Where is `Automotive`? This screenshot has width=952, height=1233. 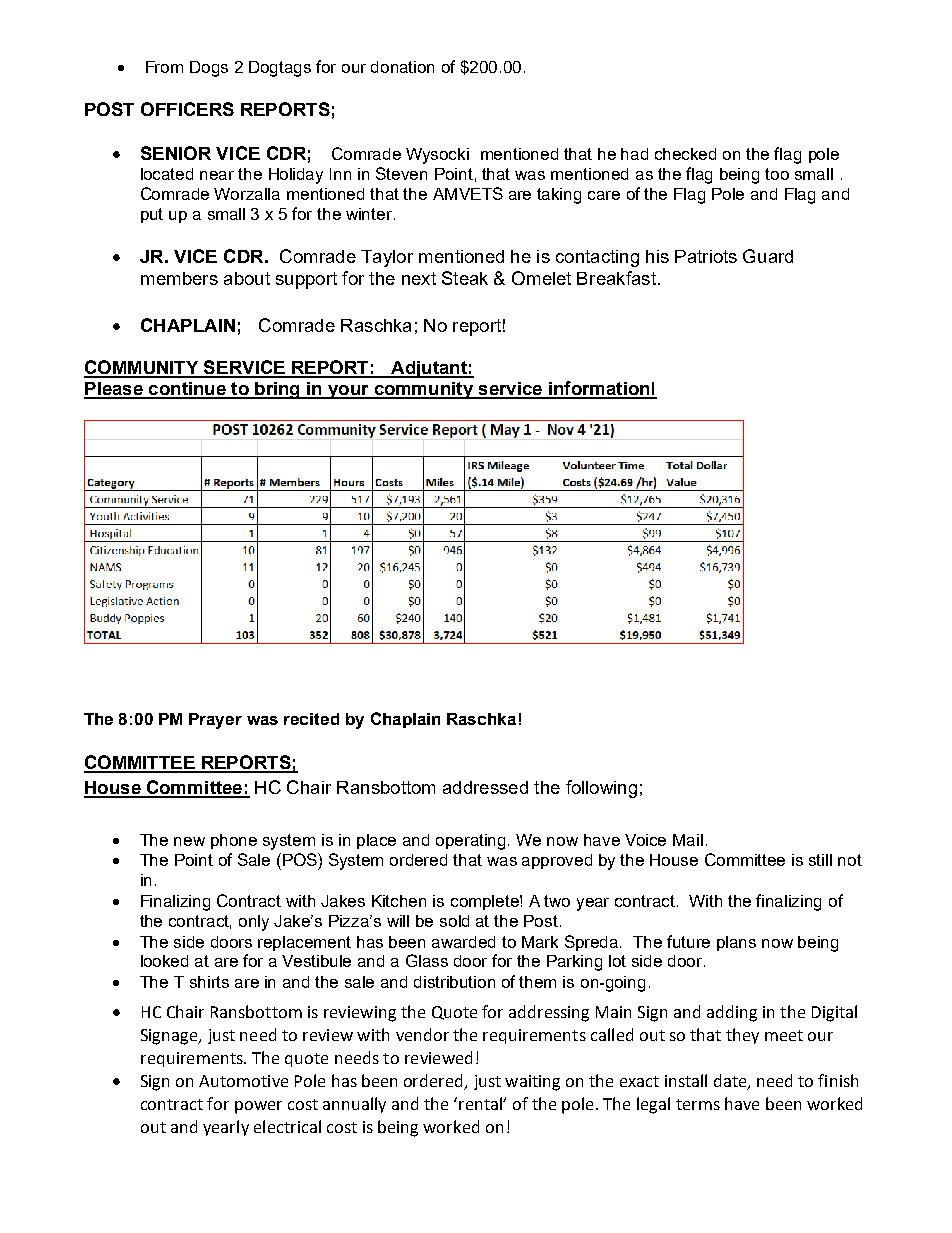
Automotive is located at coordinates (243, 1081).
